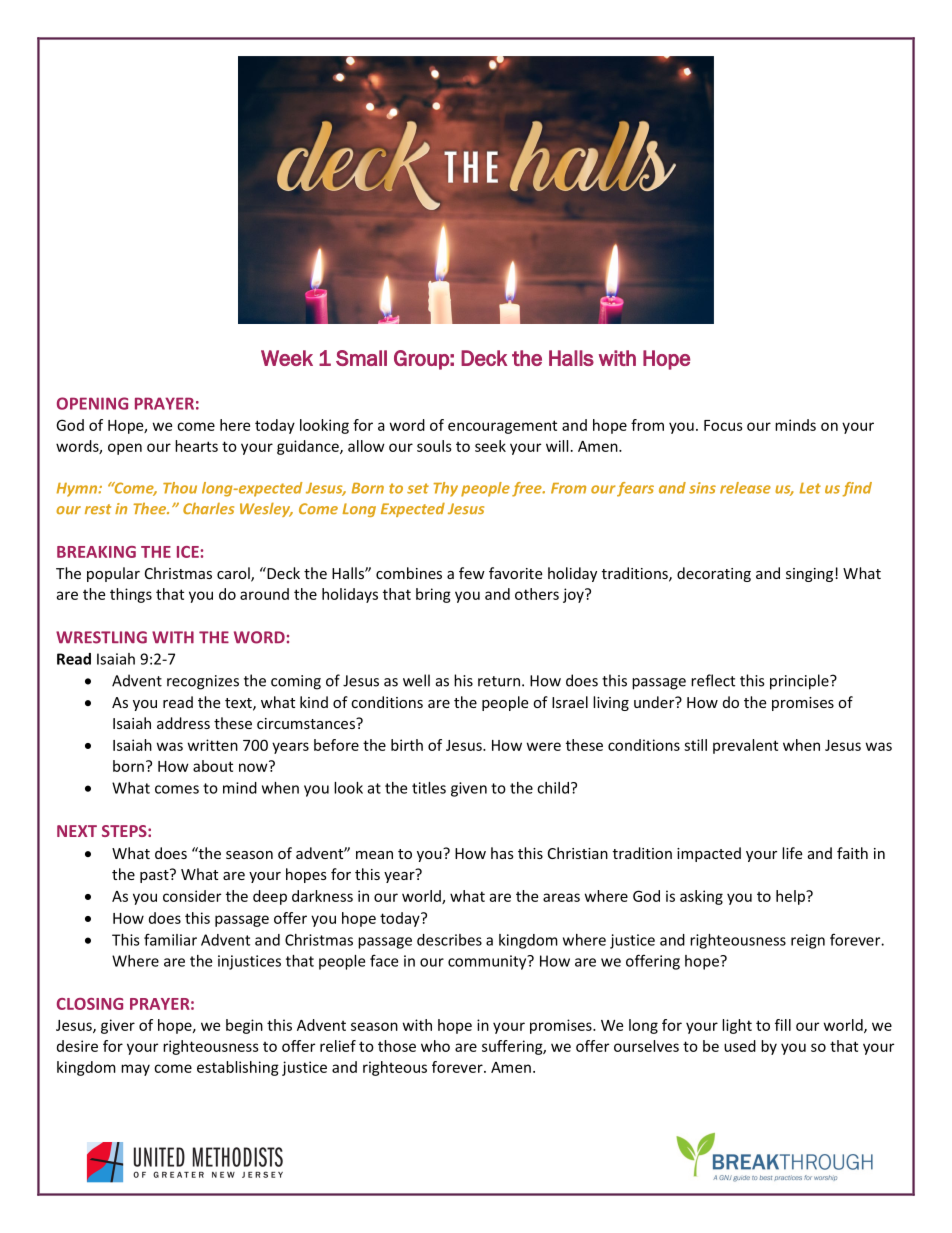 The width and height of the screenshot is (952, 1233). Describe the element at coordinates (745, 746) in the screenshot. I see `prevalent` at that location.
